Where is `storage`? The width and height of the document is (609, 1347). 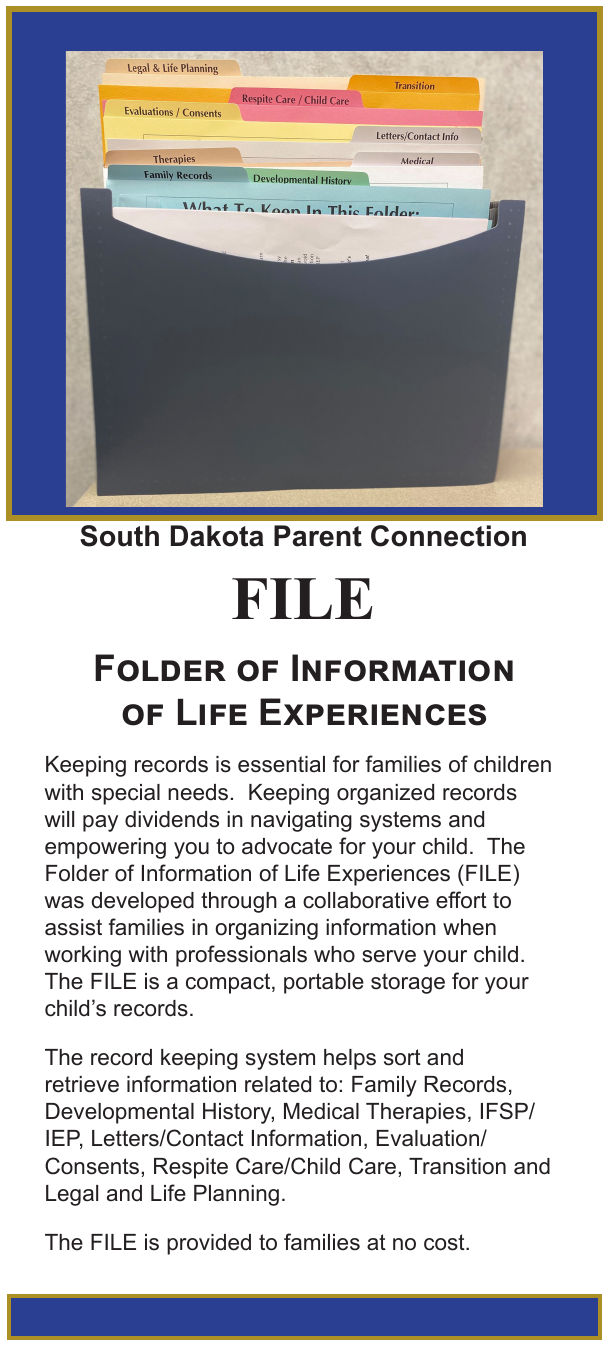
storage is located at coordinates (408, 983).
